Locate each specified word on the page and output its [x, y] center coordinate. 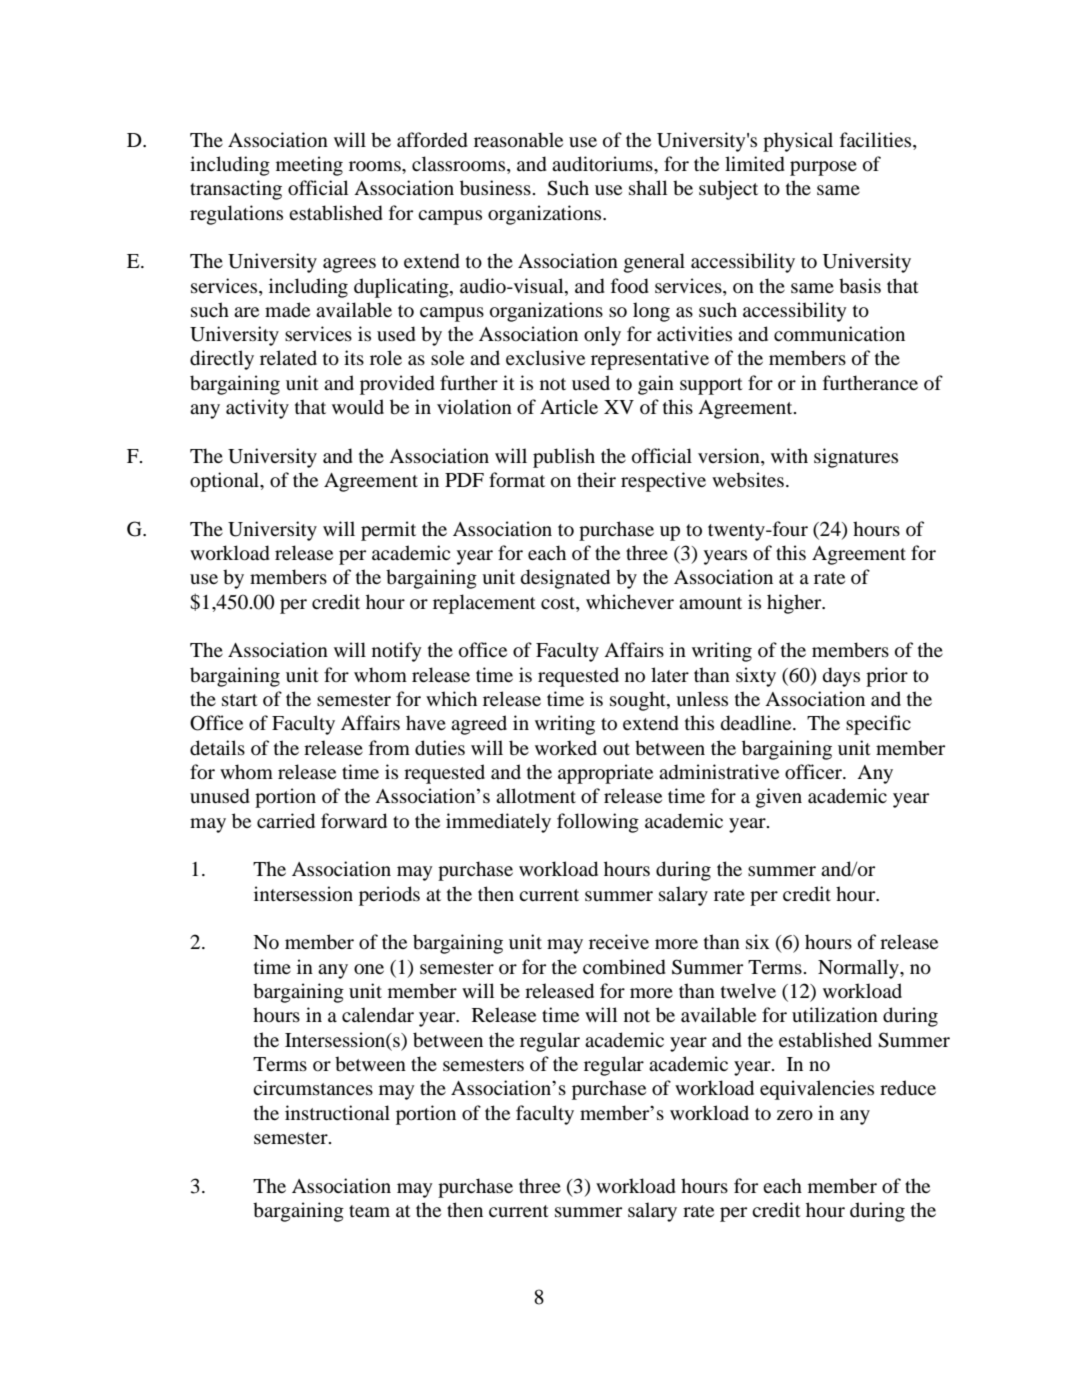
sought [639, 701]
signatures [856, 458]
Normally [859, 969]
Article [569, 406]
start [240, 700]
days [841, 677]
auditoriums [603, 164]
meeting [309, 166]
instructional [337, 1113]
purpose [823, 168]
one [369, 969]
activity [257, 409]
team [369, 1211]
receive [619, 941]
